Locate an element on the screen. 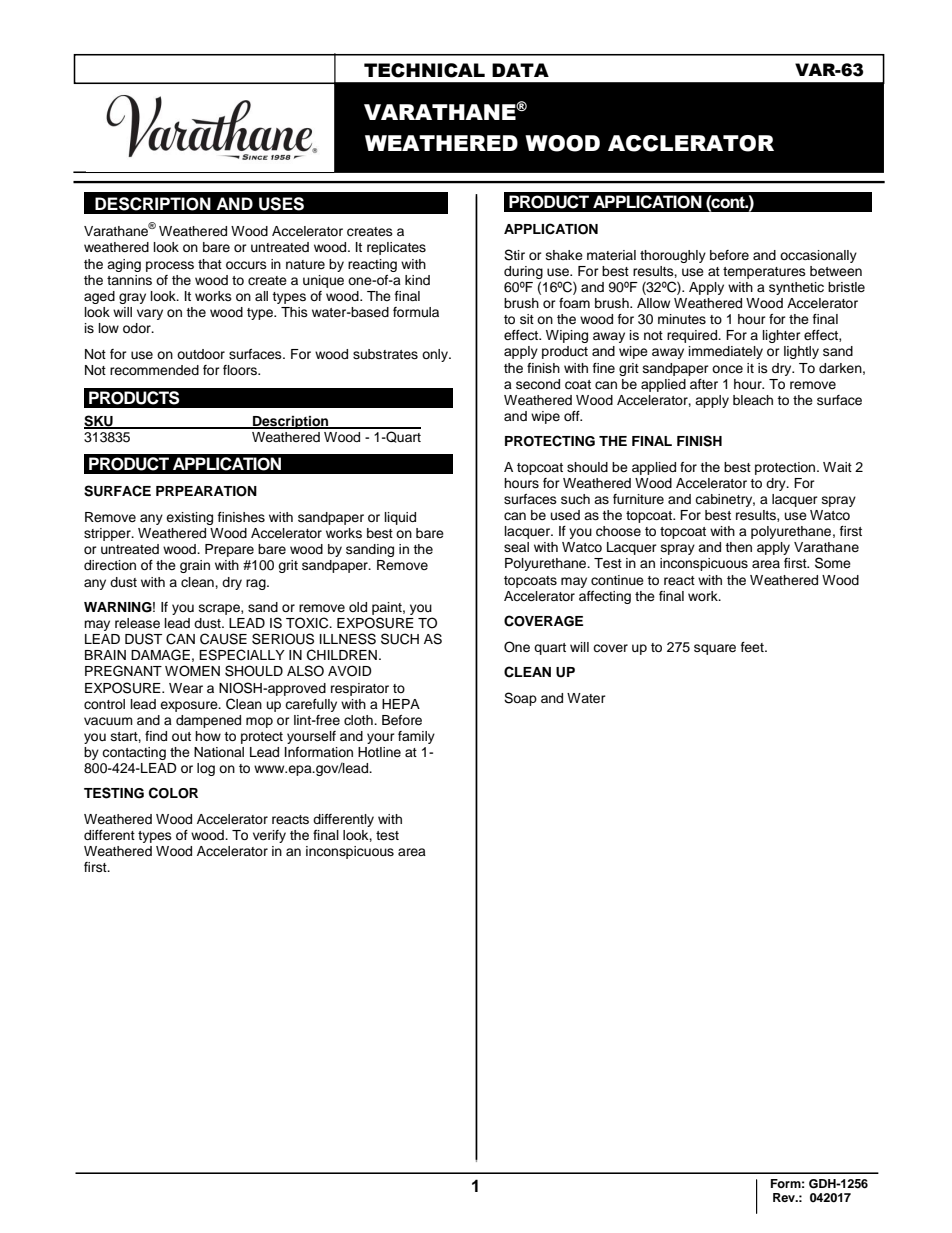 The height and width of the screenshot is (1233, 952). COLOR is located at coordinates (173, 793).
